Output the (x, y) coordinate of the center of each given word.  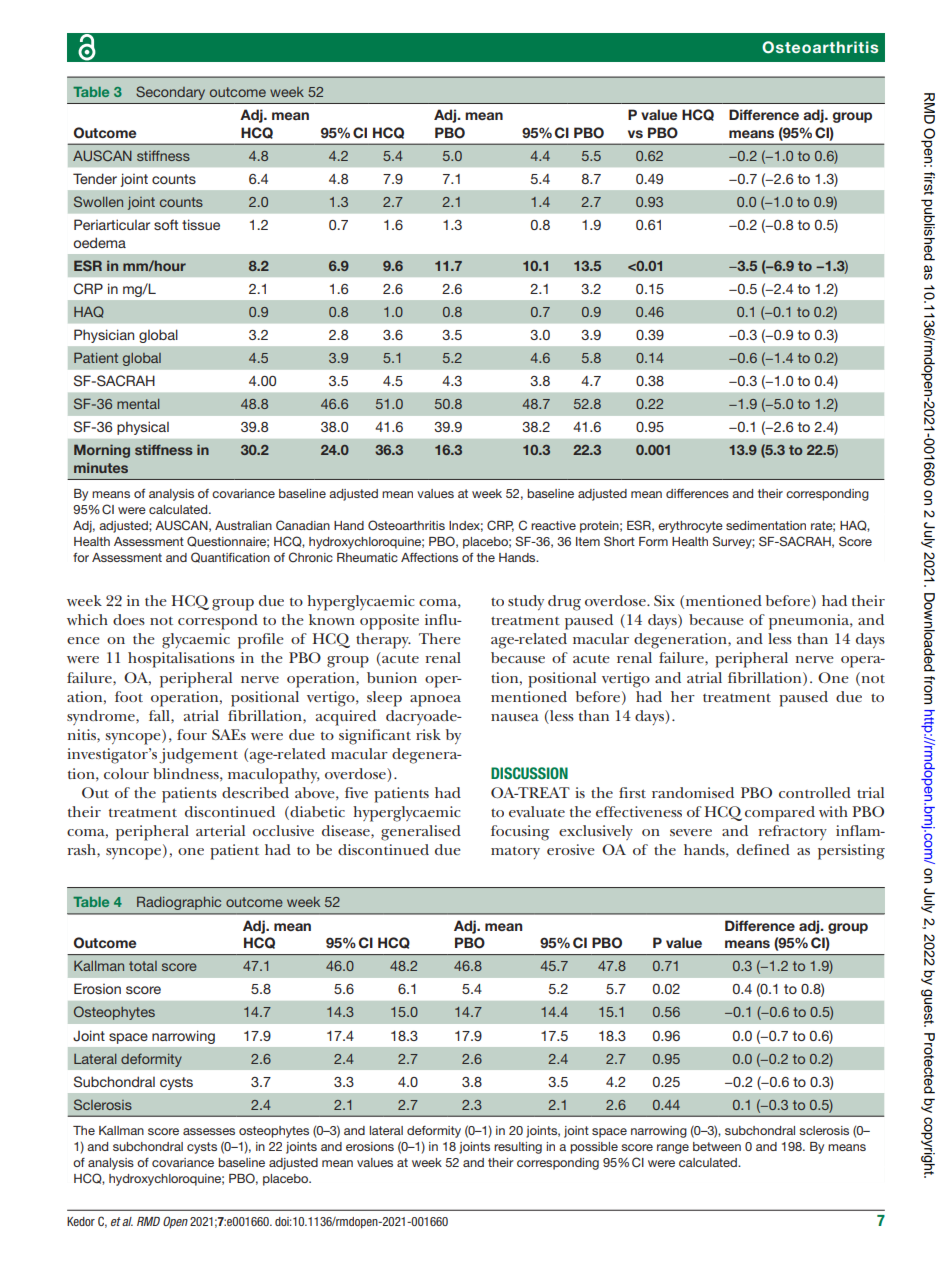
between (717, 1146)
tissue (201, 224)
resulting (518, 1148)
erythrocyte (690, 527)
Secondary (170, 93)
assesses (209, 1131)
